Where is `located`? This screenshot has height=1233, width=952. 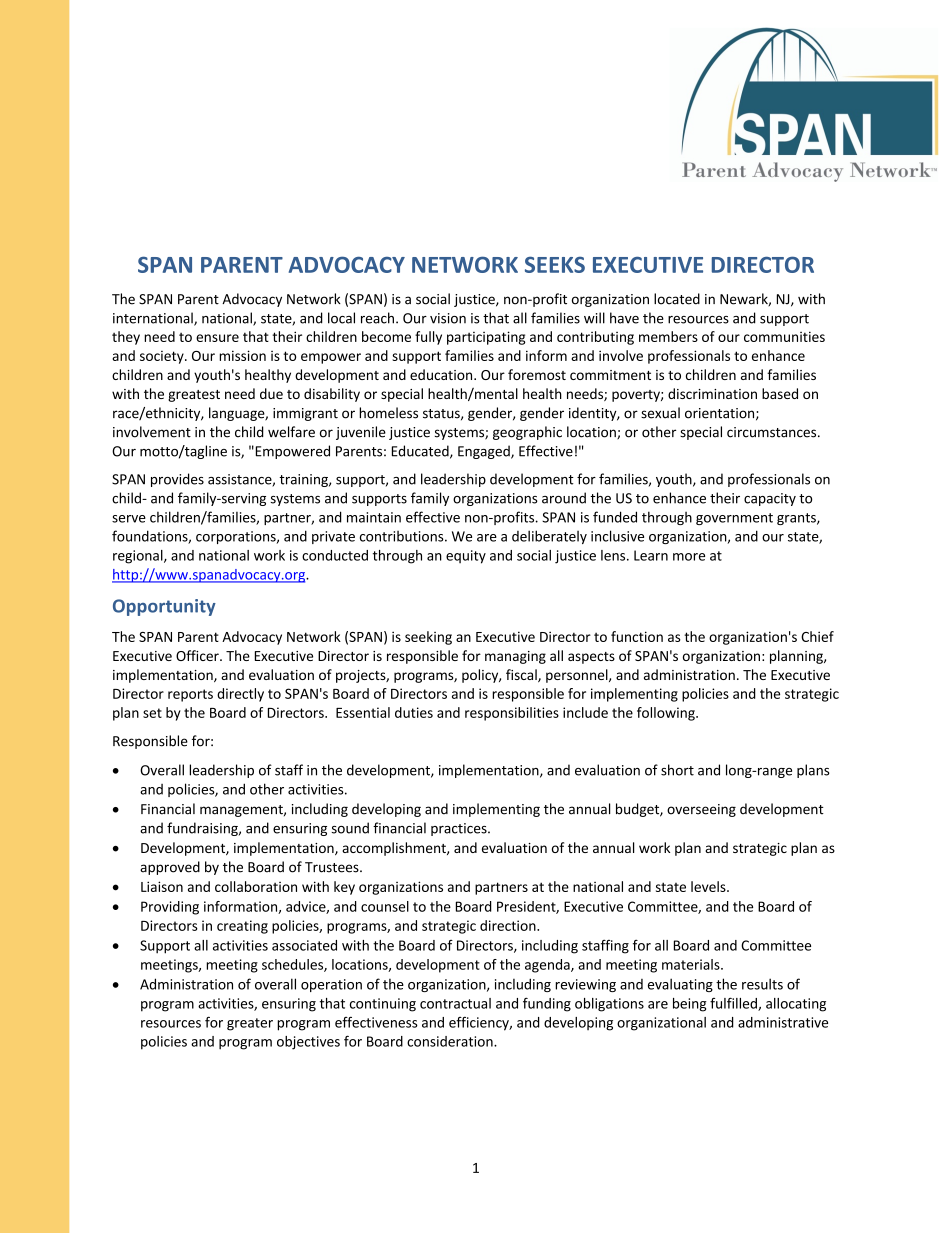
located is located at coordinates (677, 299).
